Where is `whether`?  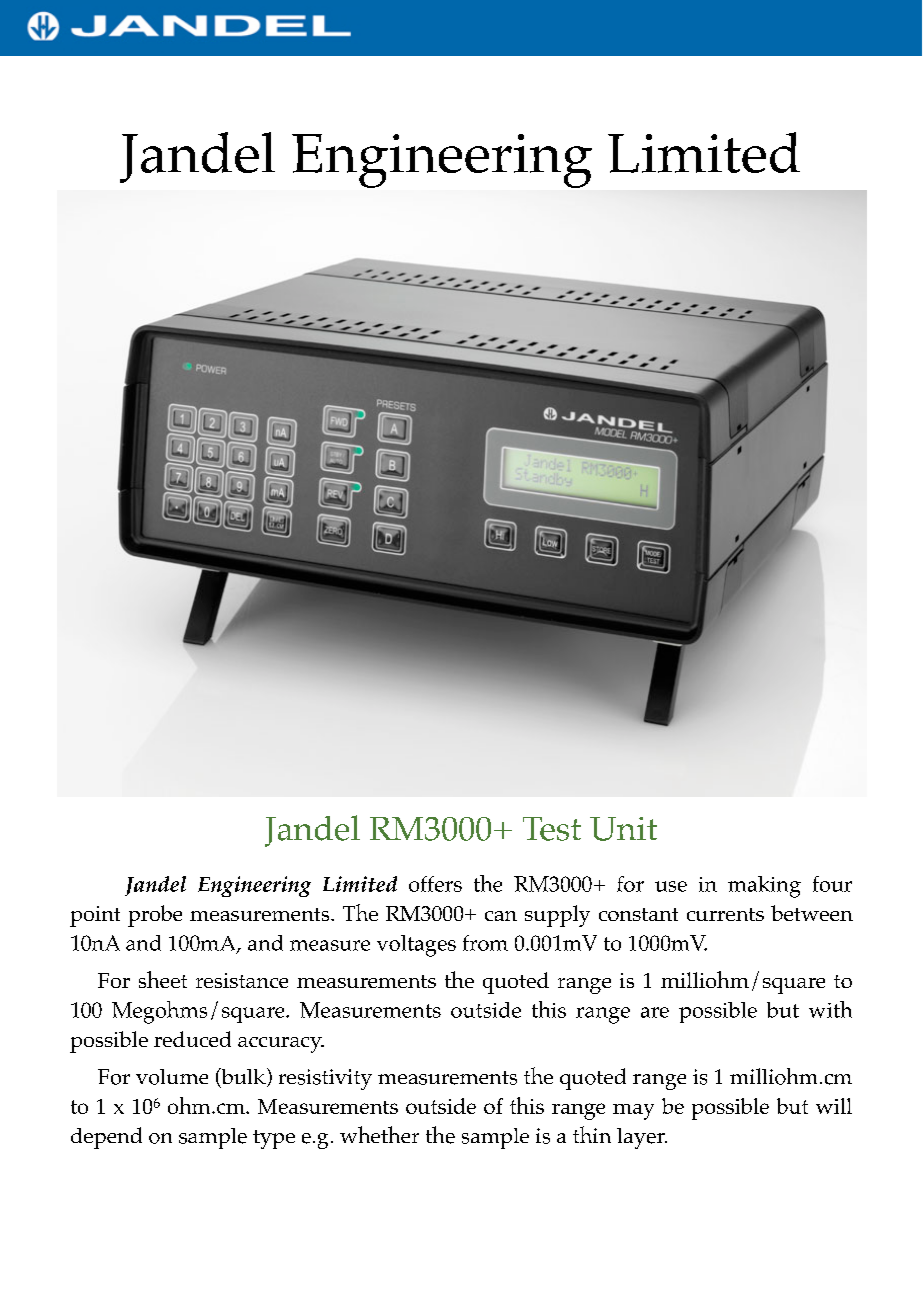
whether is located at coordinates (379, 1134).
